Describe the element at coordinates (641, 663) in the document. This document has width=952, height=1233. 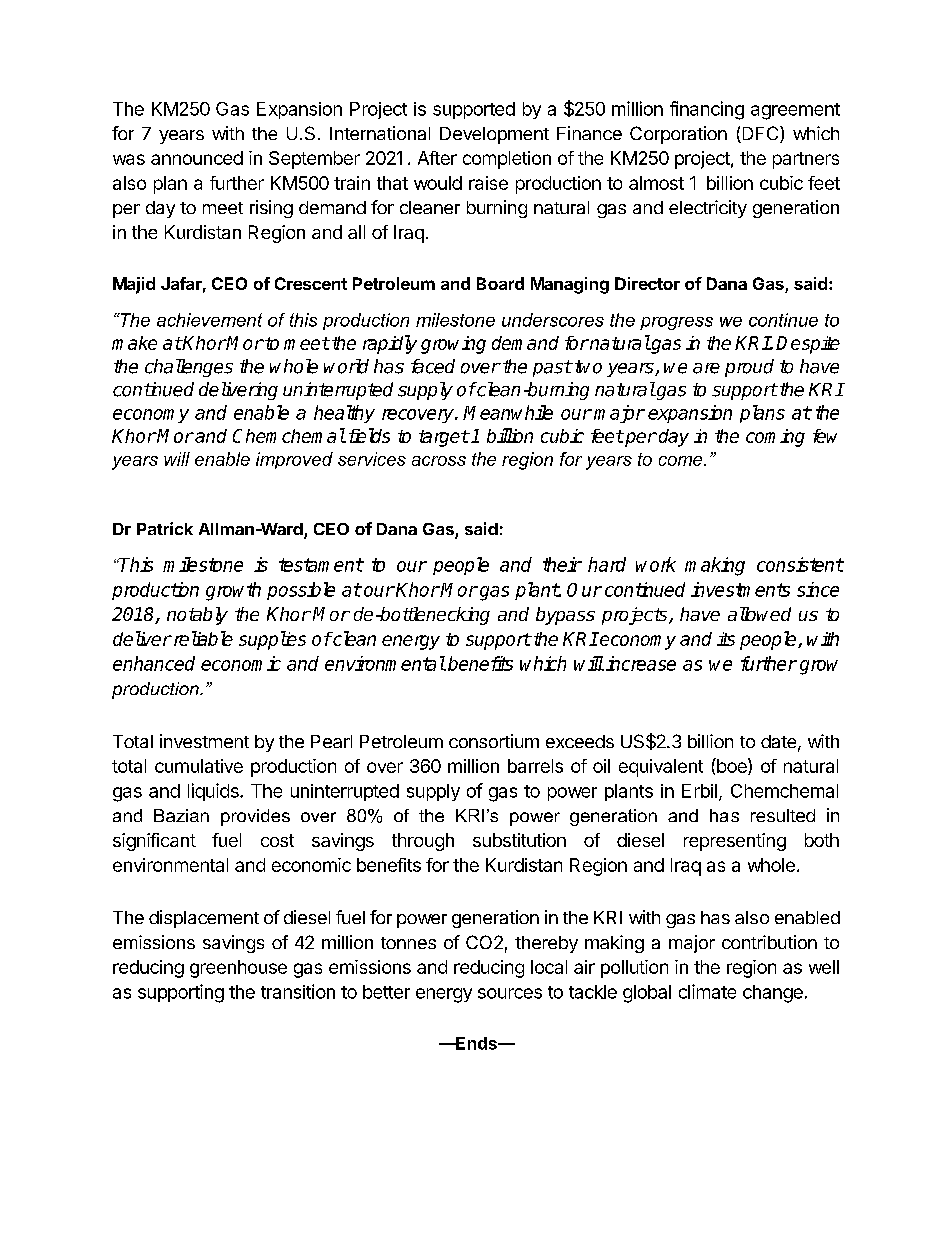
I see `increase` at that location.
